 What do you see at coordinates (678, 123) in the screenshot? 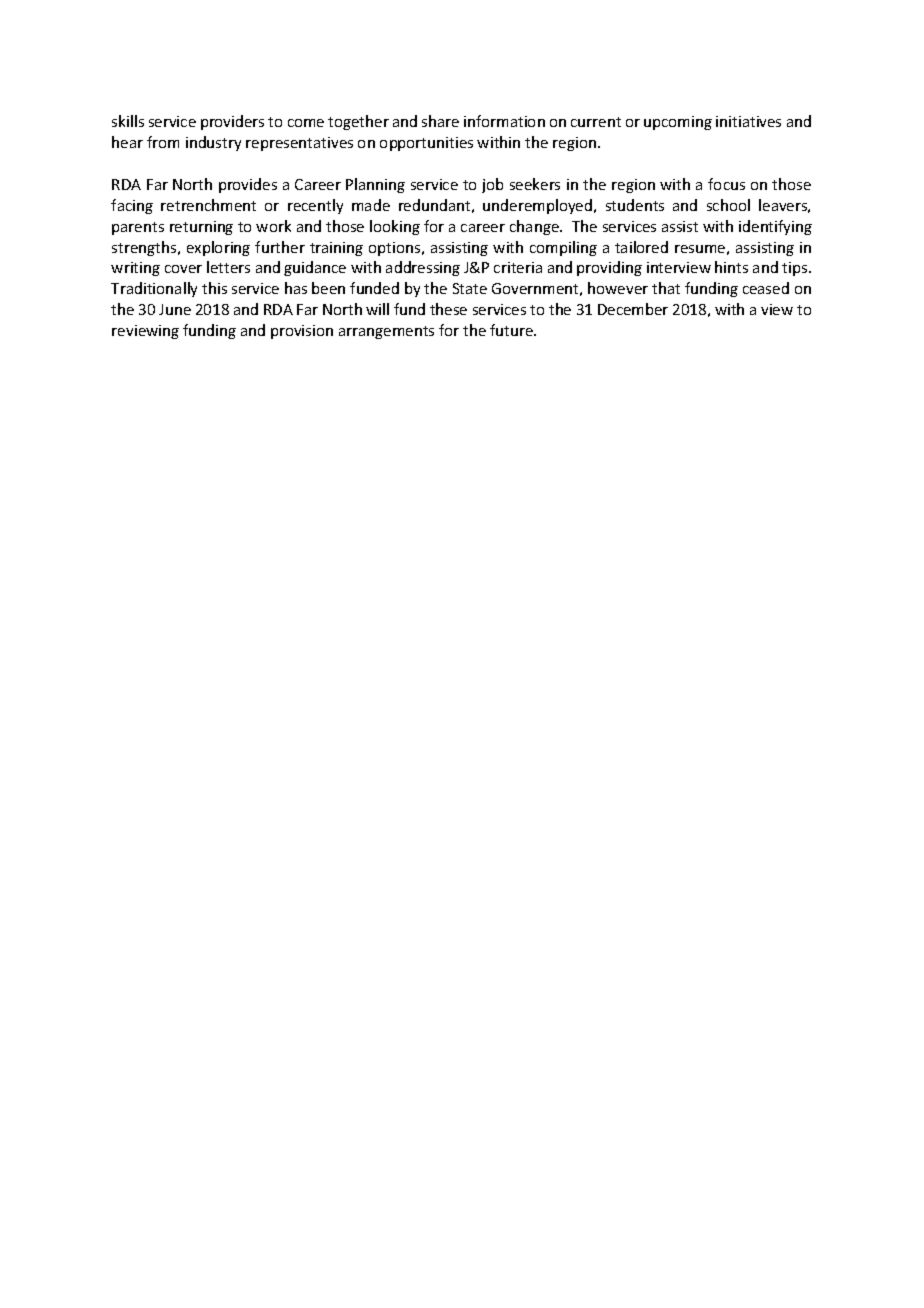
I see `upcoming` at bounding box center [678, 123].
